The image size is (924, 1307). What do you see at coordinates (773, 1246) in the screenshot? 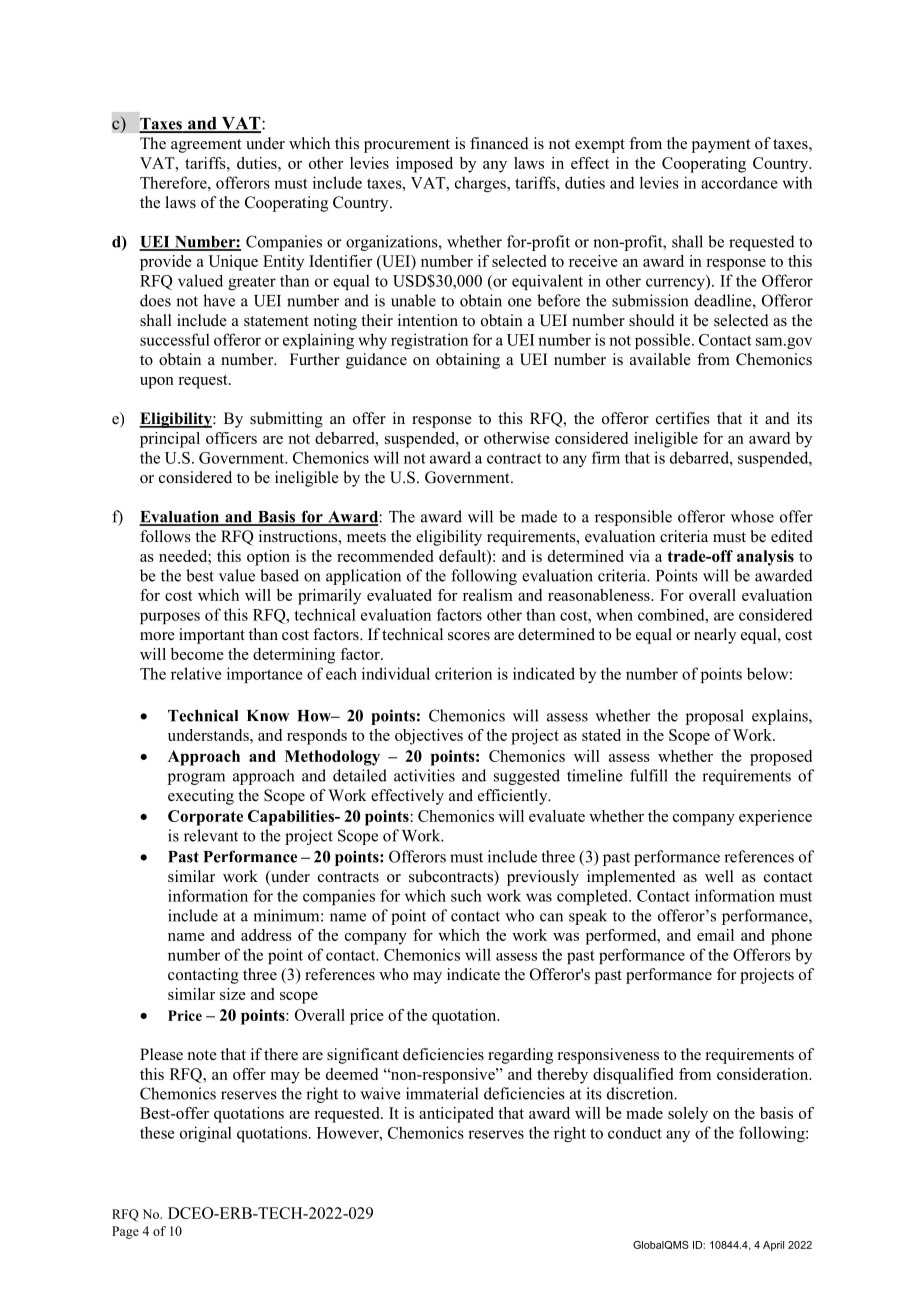
I see `April` at bounding box center [773, 1246].
